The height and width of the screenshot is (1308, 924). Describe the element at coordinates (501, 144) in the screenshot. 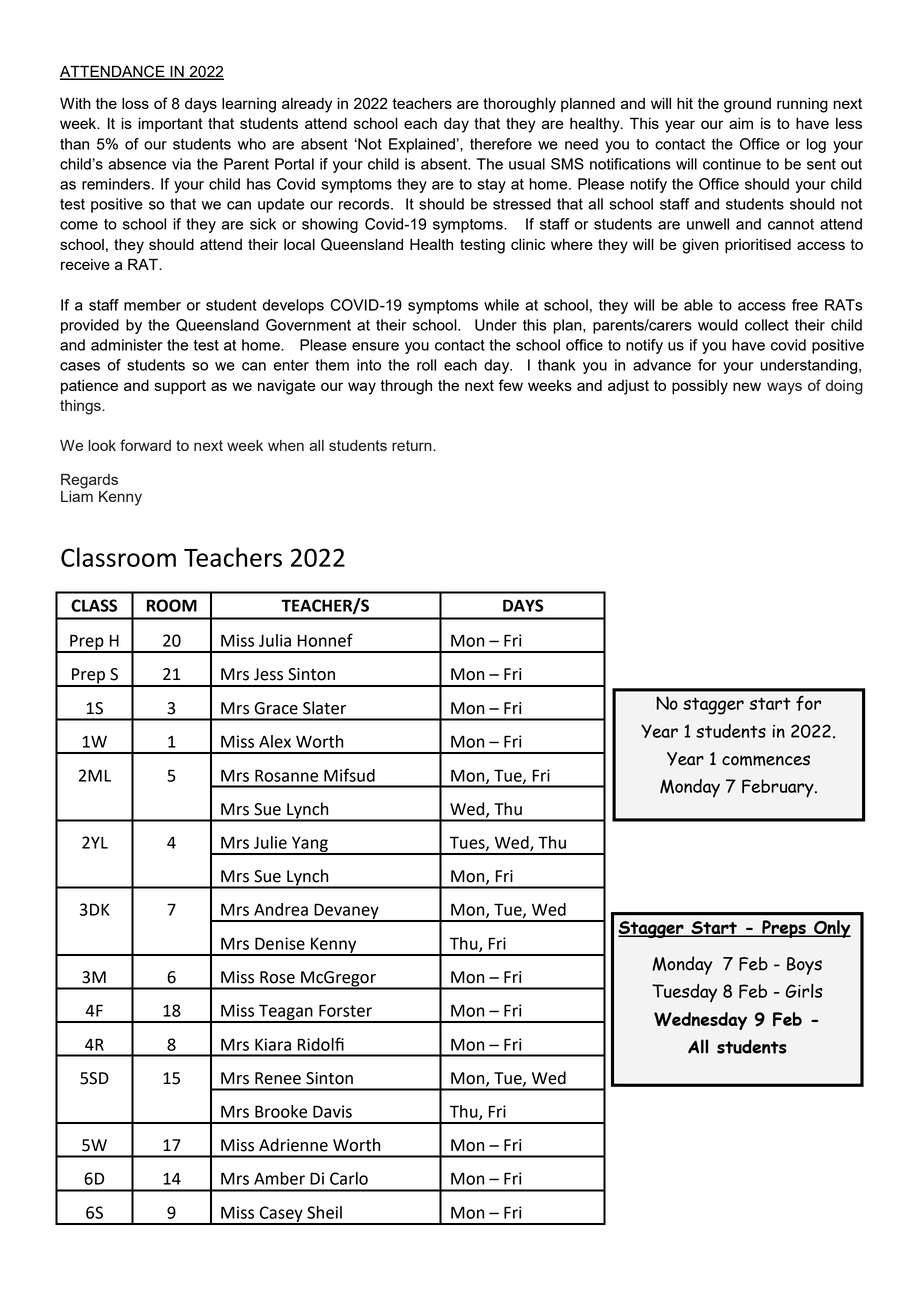

I see `therefore` at that location.
